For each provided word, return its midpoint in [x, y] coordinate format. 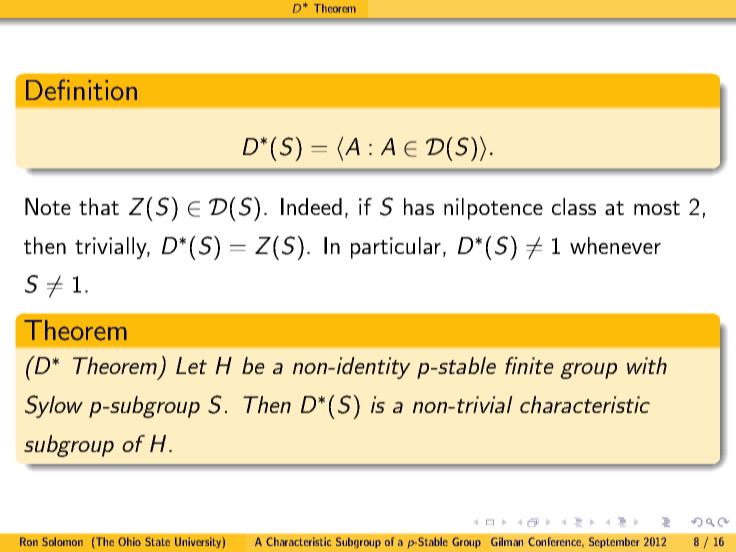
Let [191, 365]
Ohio [129, 541]
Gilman [507, 541]
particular [396, 248]
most [657, 208]
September [614, 542]
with [647, 365]
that [99, 206]
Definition [81, 90]
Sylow [54, 406]
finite [529, 365]
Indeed [311, 206]
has [419, 206]
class [574, 206]
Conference [556, 542]
